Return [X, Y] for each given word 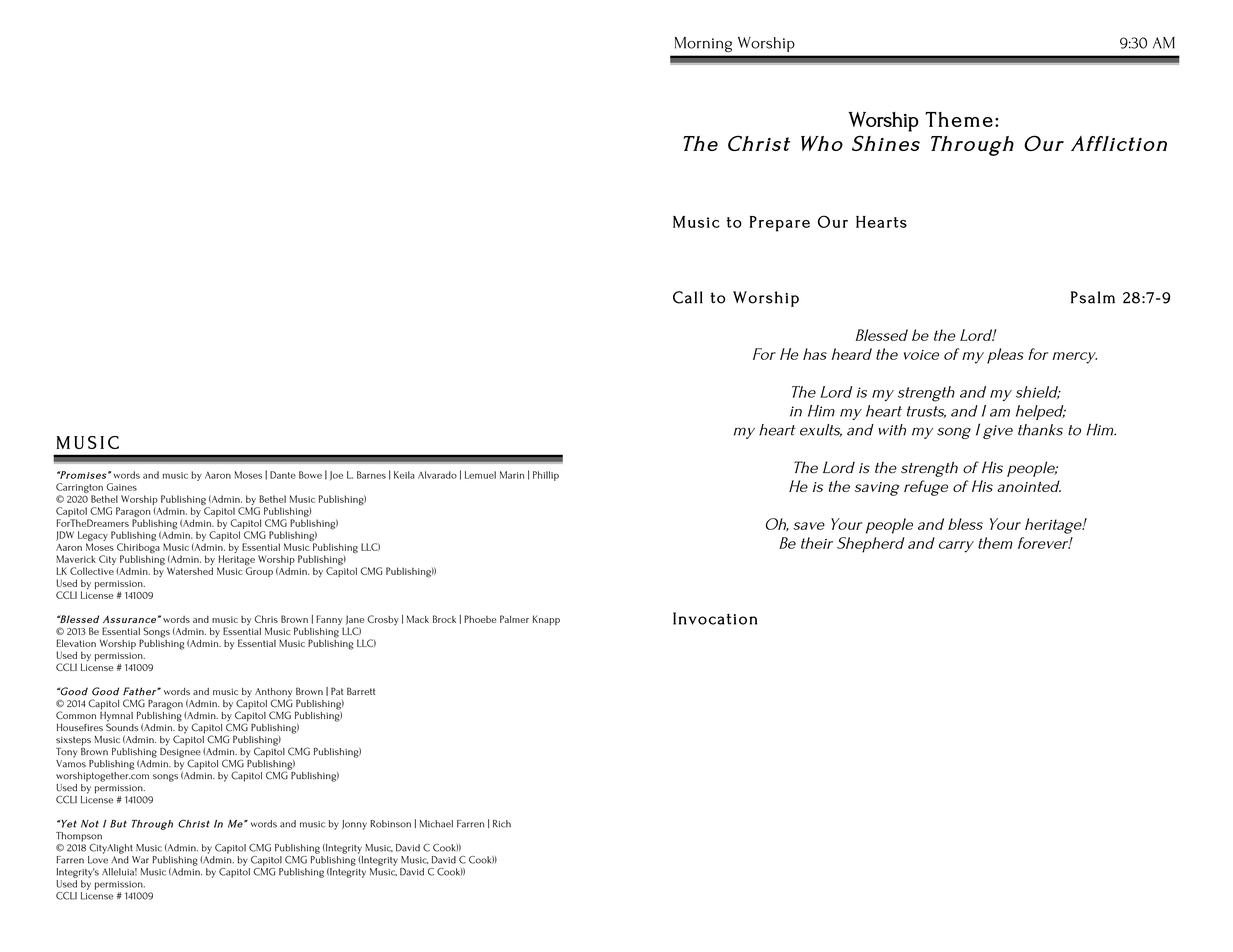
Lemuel [480, 475]
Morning [703, 44]
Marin [512, 475]
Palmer [514, 619]
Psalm [1093, 297]
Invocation [715, 618]
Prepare [780, 224]
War [140, 860]
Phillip [546, 476]
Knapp [546, 620]
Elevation [76, 643]
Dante [283, 475]
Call [688, 297]
